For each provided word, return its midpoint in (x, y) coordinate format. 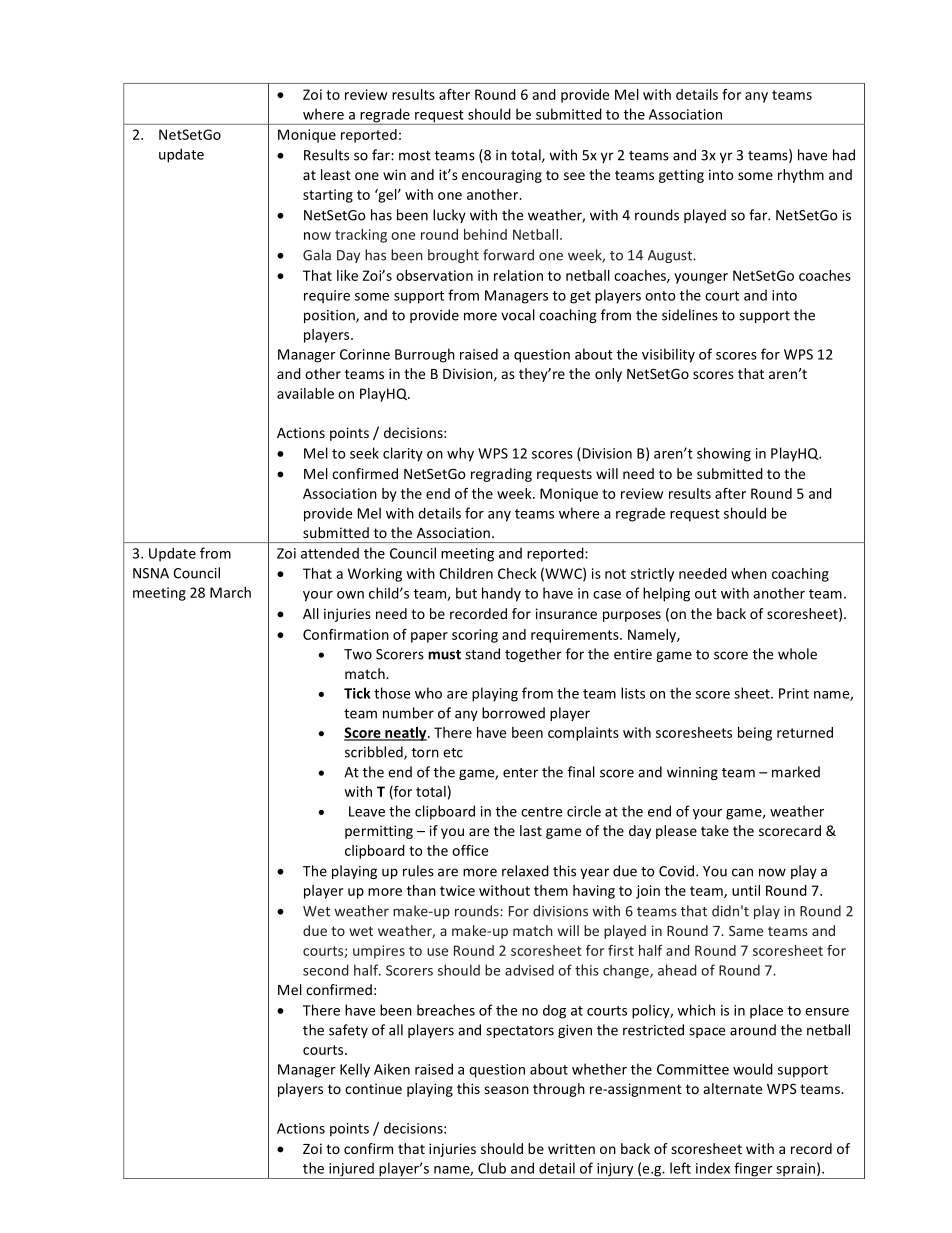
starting (328, 196)
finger (753, 1170)
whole (797, 654)
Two (358, 654)
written (571, 1148)
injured (351, 1170)
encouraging (502, 176)
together (533, 655)
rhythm (801, 176)
